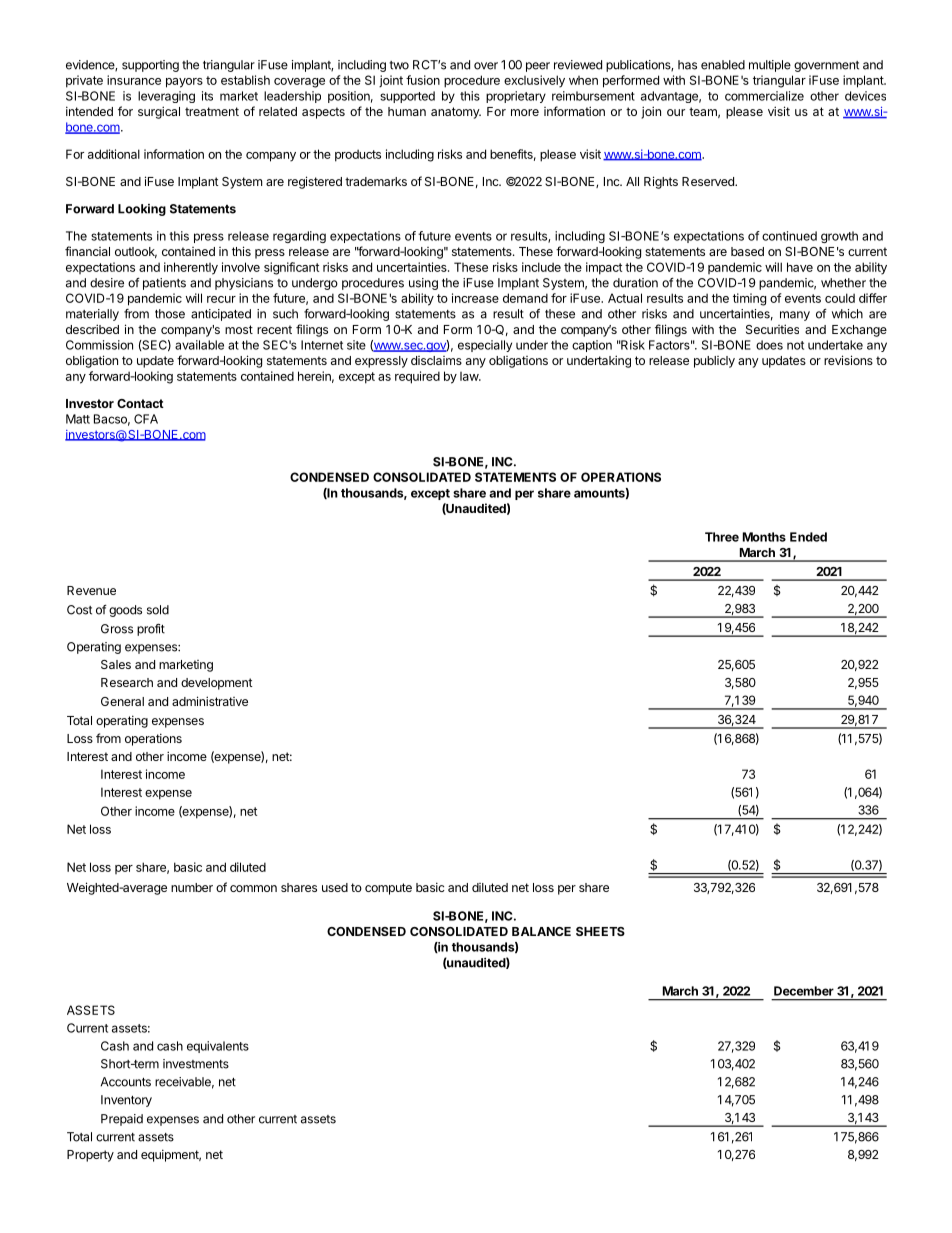 This screenshot has height=1233, width=952. I want to click on law, so click(470, 376).
